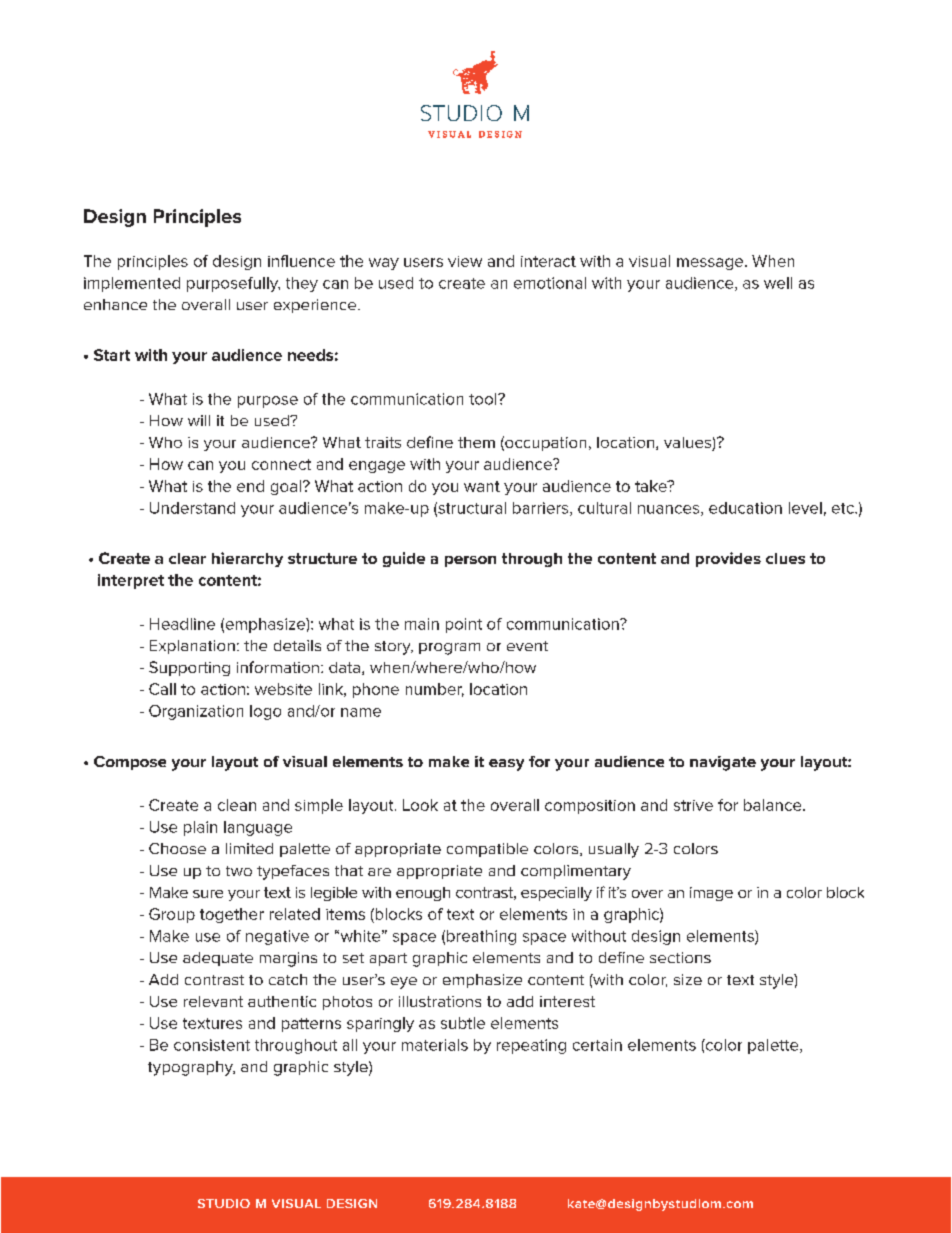 The width and height of the screenshot is (952, 1233). I want to click on image, so click(711, 894).
